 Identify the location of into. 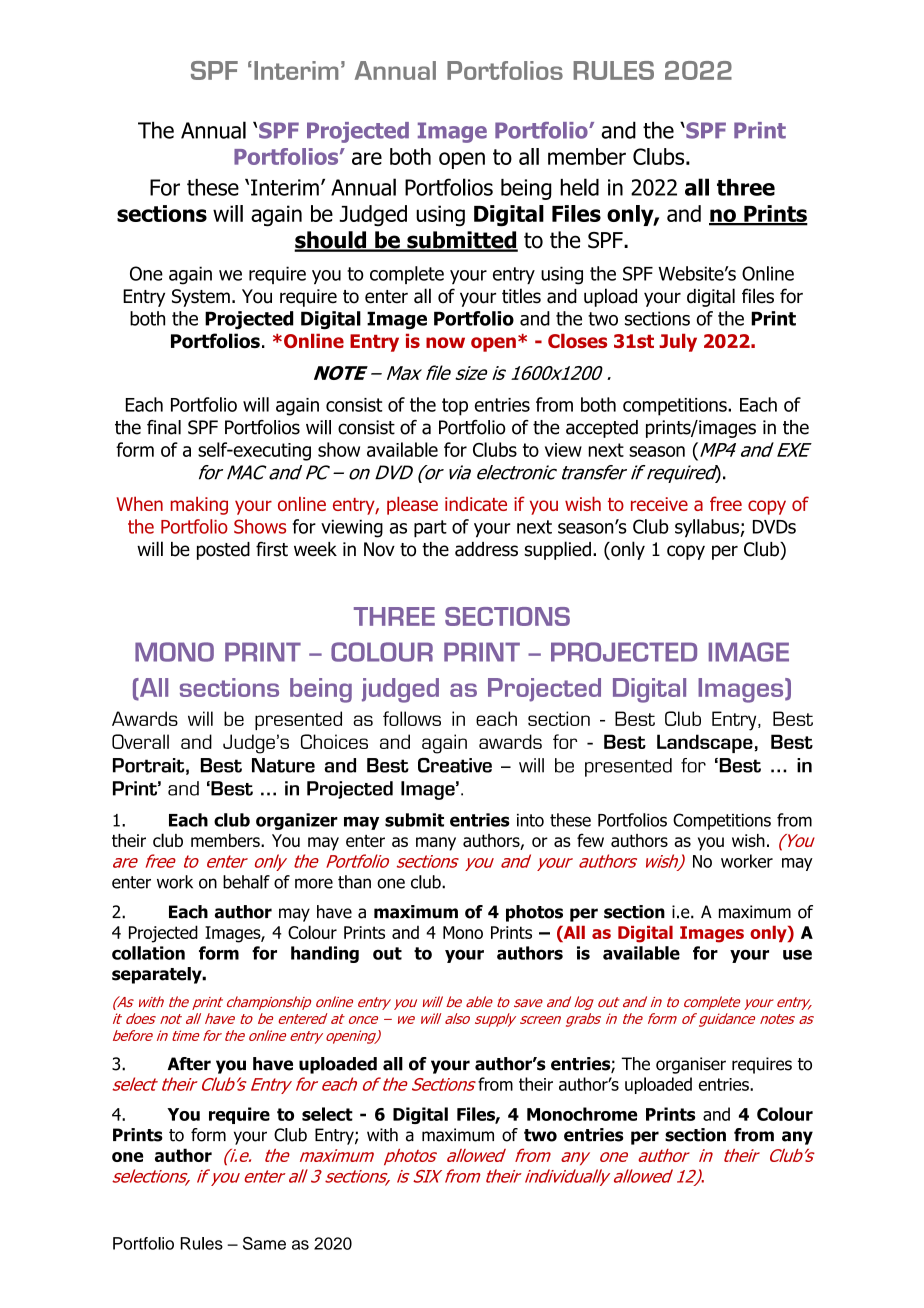
(530, 820).
